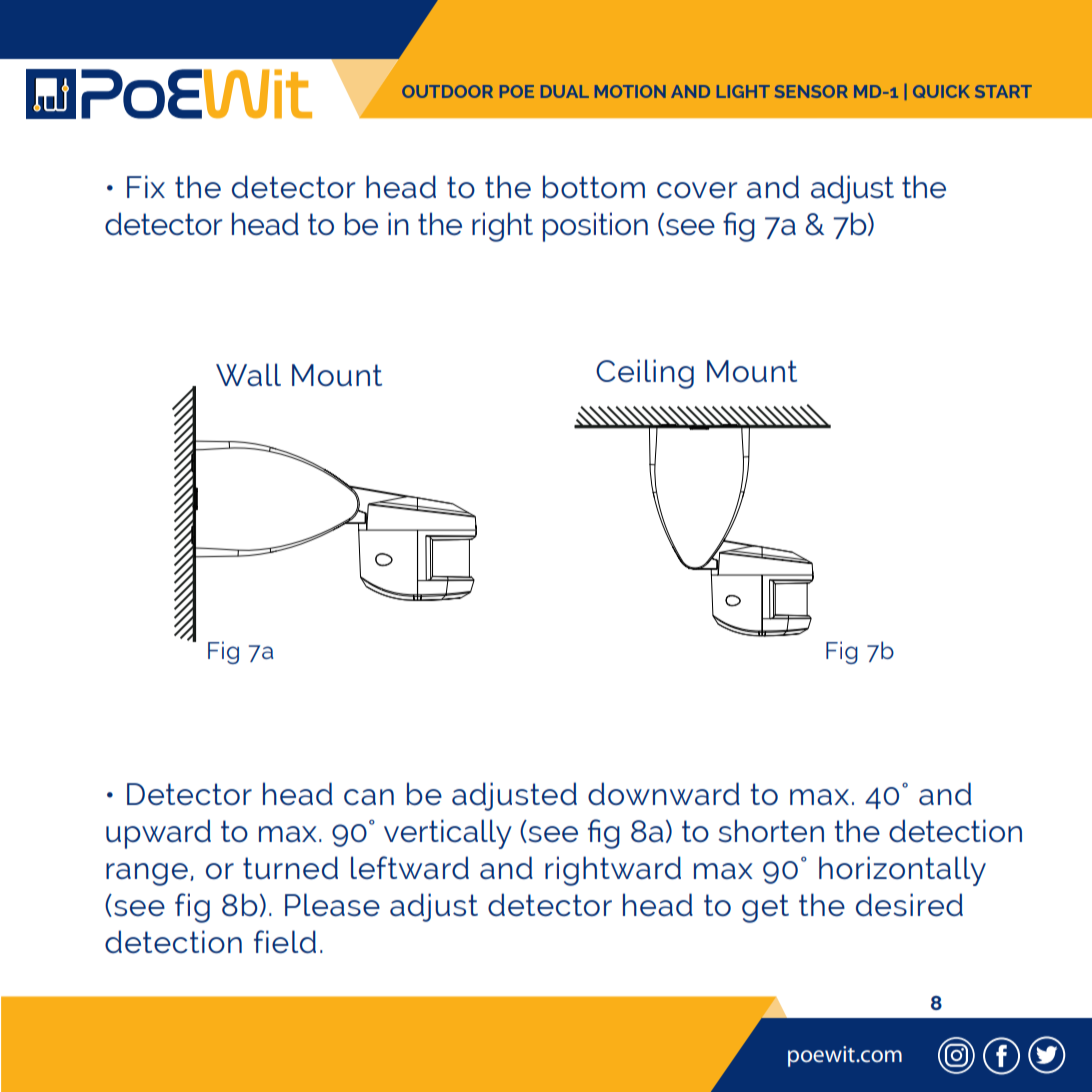 The image size is (1092, 1092). I want to click on shorten, so click(771, 831).
